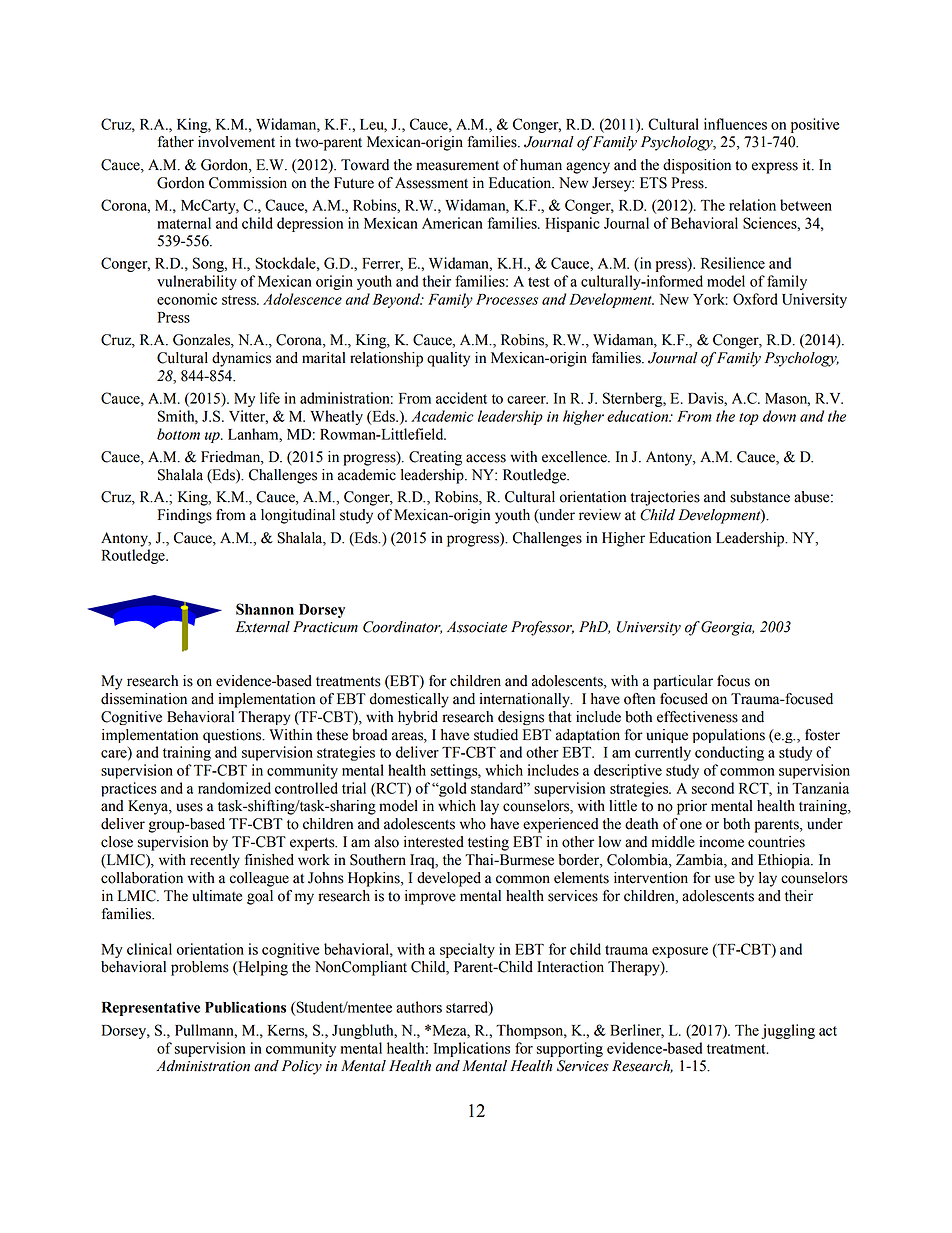 The height and width of the document is (1233, 952). What do you see at coordinates (245, 1007) in the document?
I see `Publications` at bounding box center [245, 1007].
